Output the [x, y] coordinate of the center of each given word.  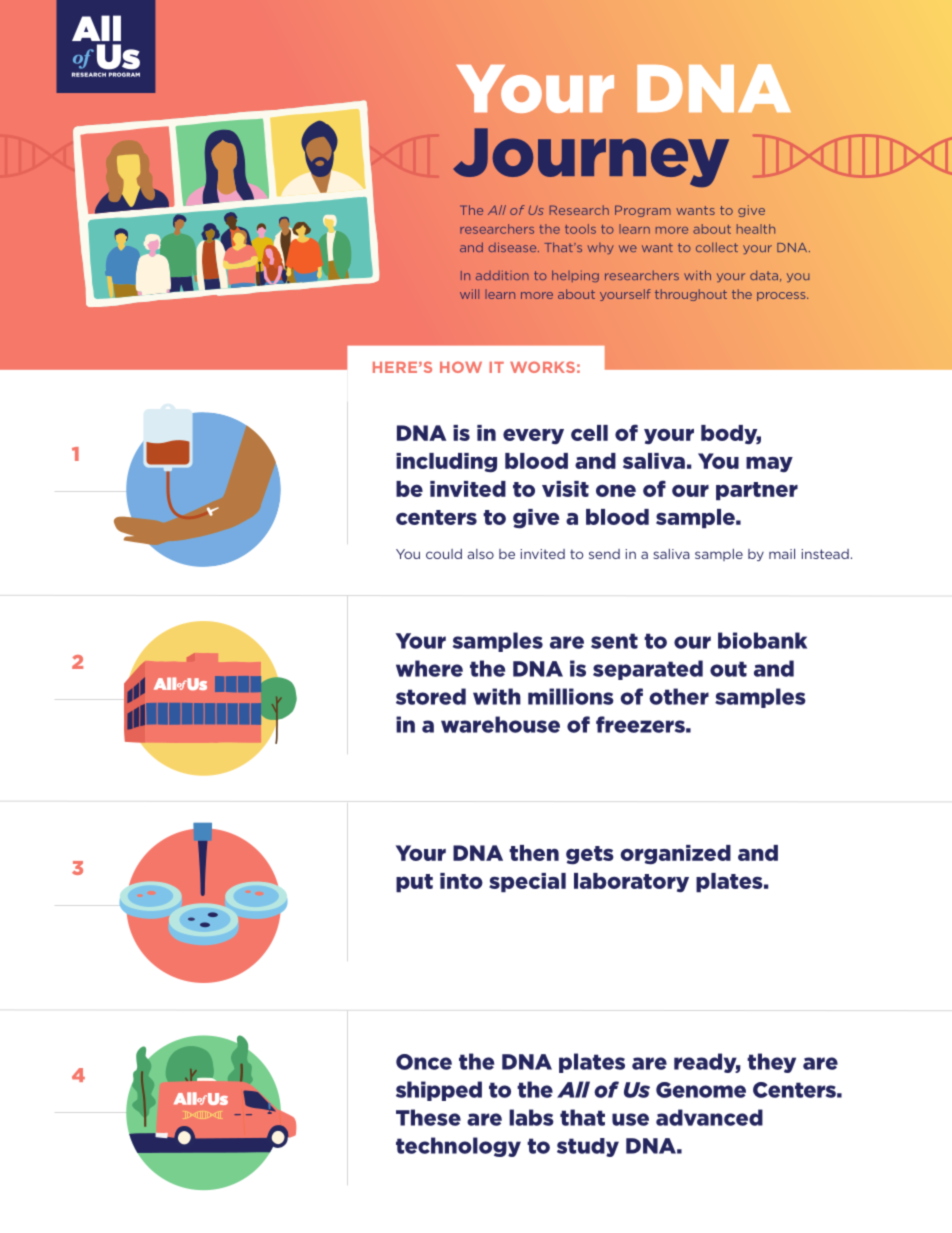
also [480, 554]
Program [643, 211]
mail [782, 554]
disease [513, 247]
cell [589, 433]
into [461, 881]
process [782, 296]
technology [458, 1147]
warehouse [500, 724]
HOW [461, 367]
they [771, 1063]
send [604, 554]
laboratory [631, 883]
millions [571, 696]
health [756, 229]
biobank [762, 640]
